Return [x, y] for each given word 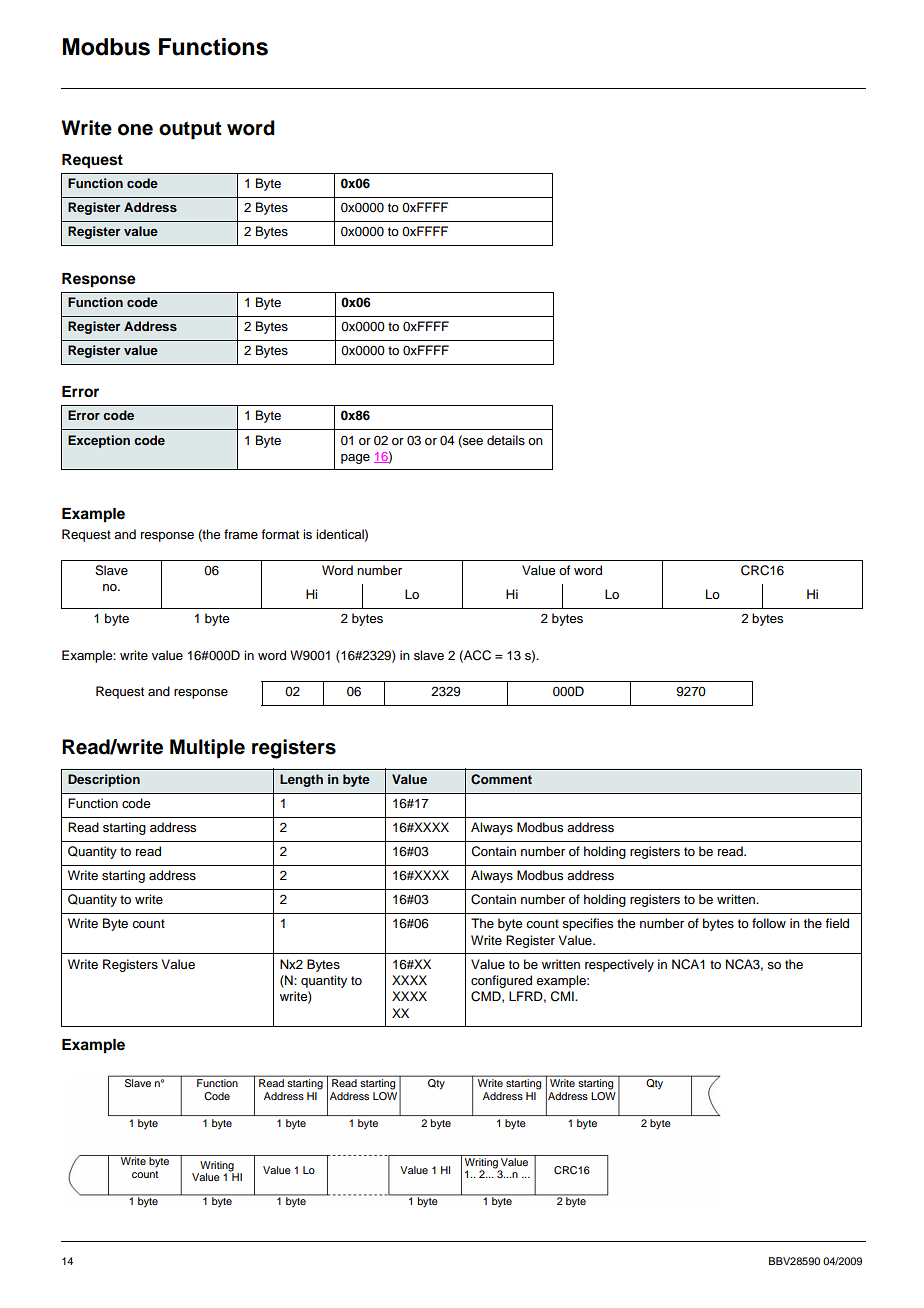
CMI [563, 996]
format [280, 534]
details [506, 440]
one [135, 130]
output [190, 130]
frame [241, 534]
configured [501, 981]
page [355, 459]
